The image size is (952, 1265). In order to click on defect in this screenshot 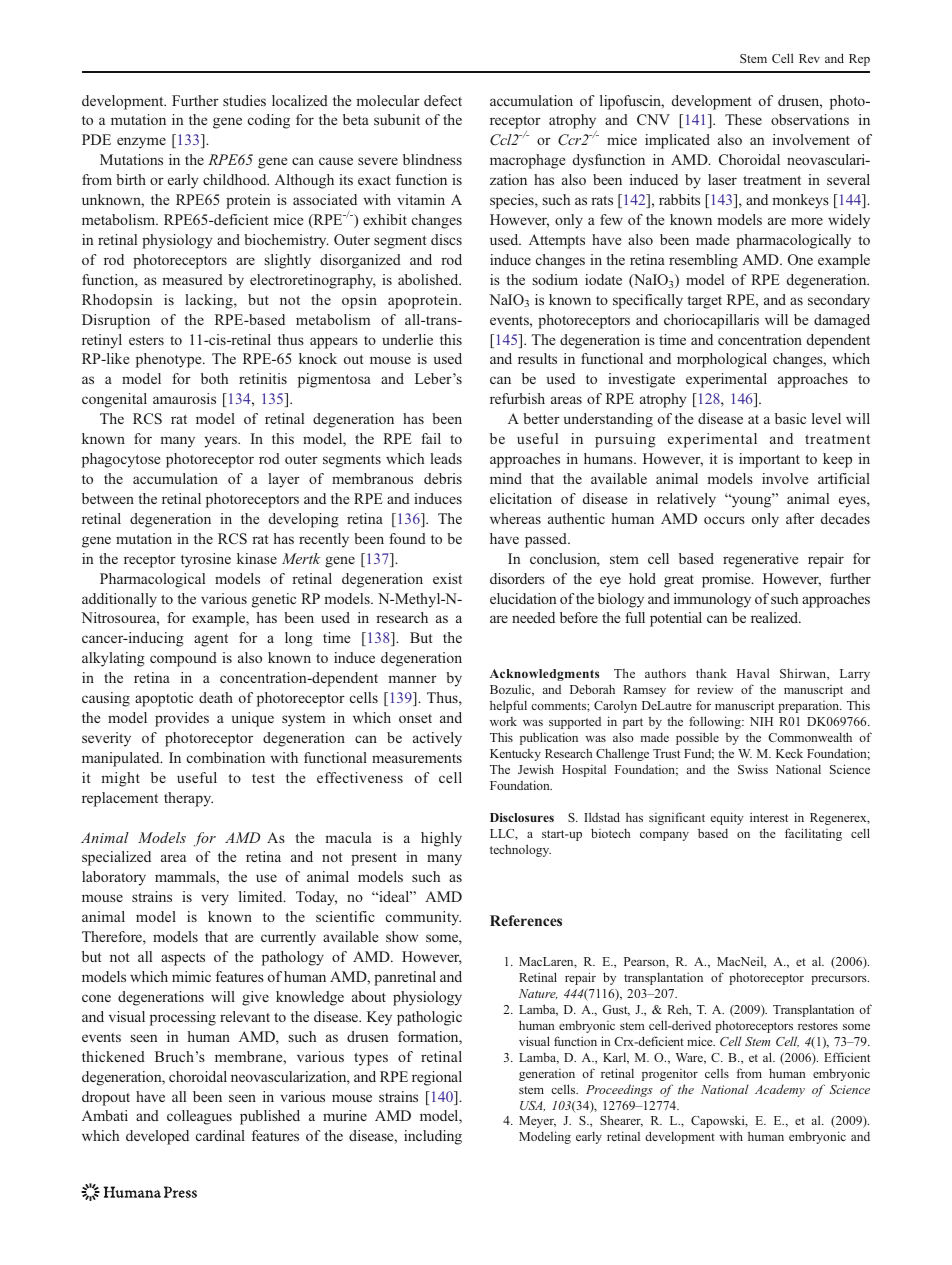, I will do `click(443, 100)`.
